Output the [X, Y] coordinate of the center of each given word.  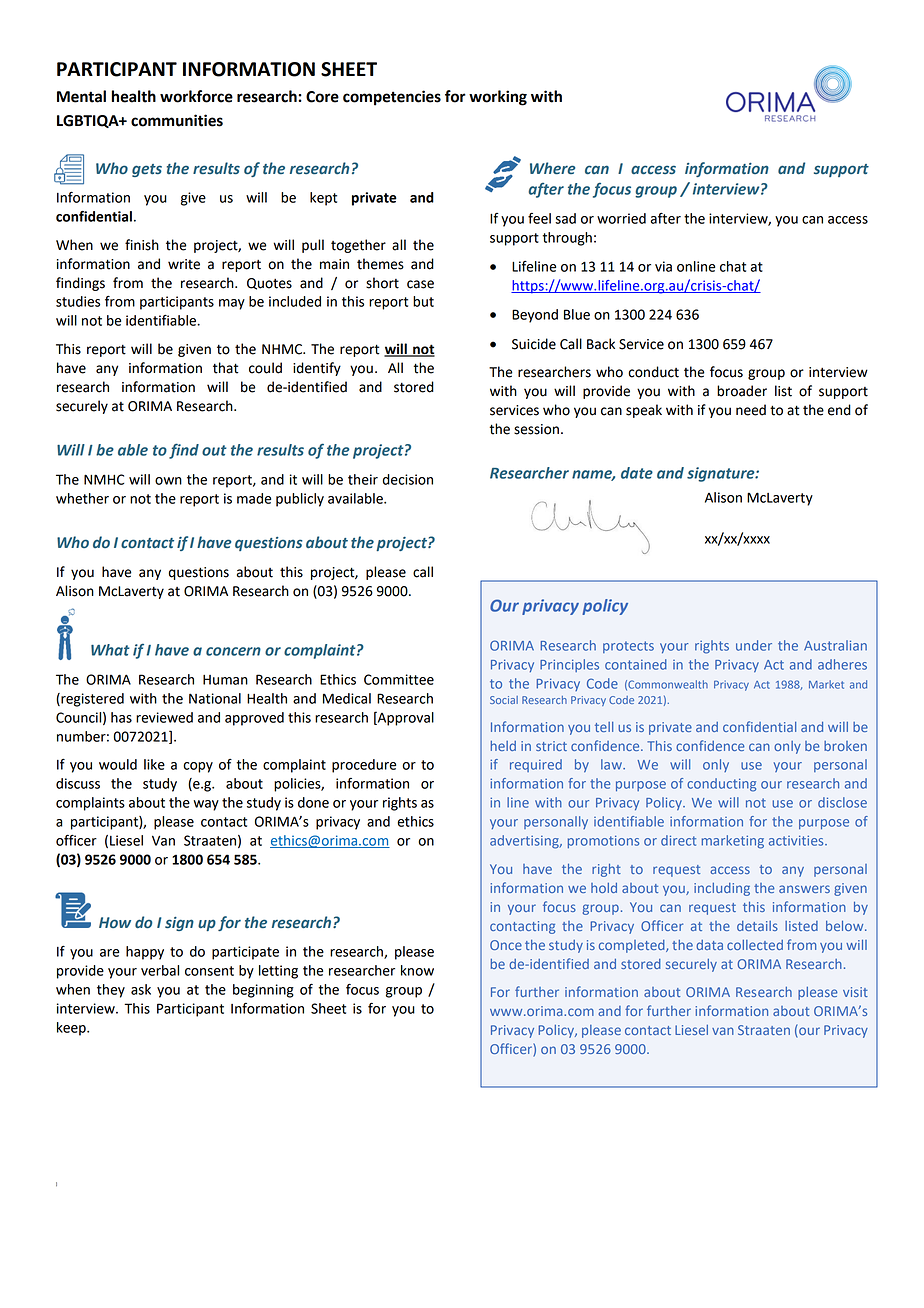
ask [141, 989]
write [184, 264]
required [536, 765]
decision [408, 479]
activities [797, 840]
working [498, 98]
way [206, 805]
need [751, 410]
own [168, 481]
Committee [399, 679]
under [754, 645]
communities [177, 120]
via [663, 266]
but [423, 301]
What [110, 650]
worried [621, 218]
